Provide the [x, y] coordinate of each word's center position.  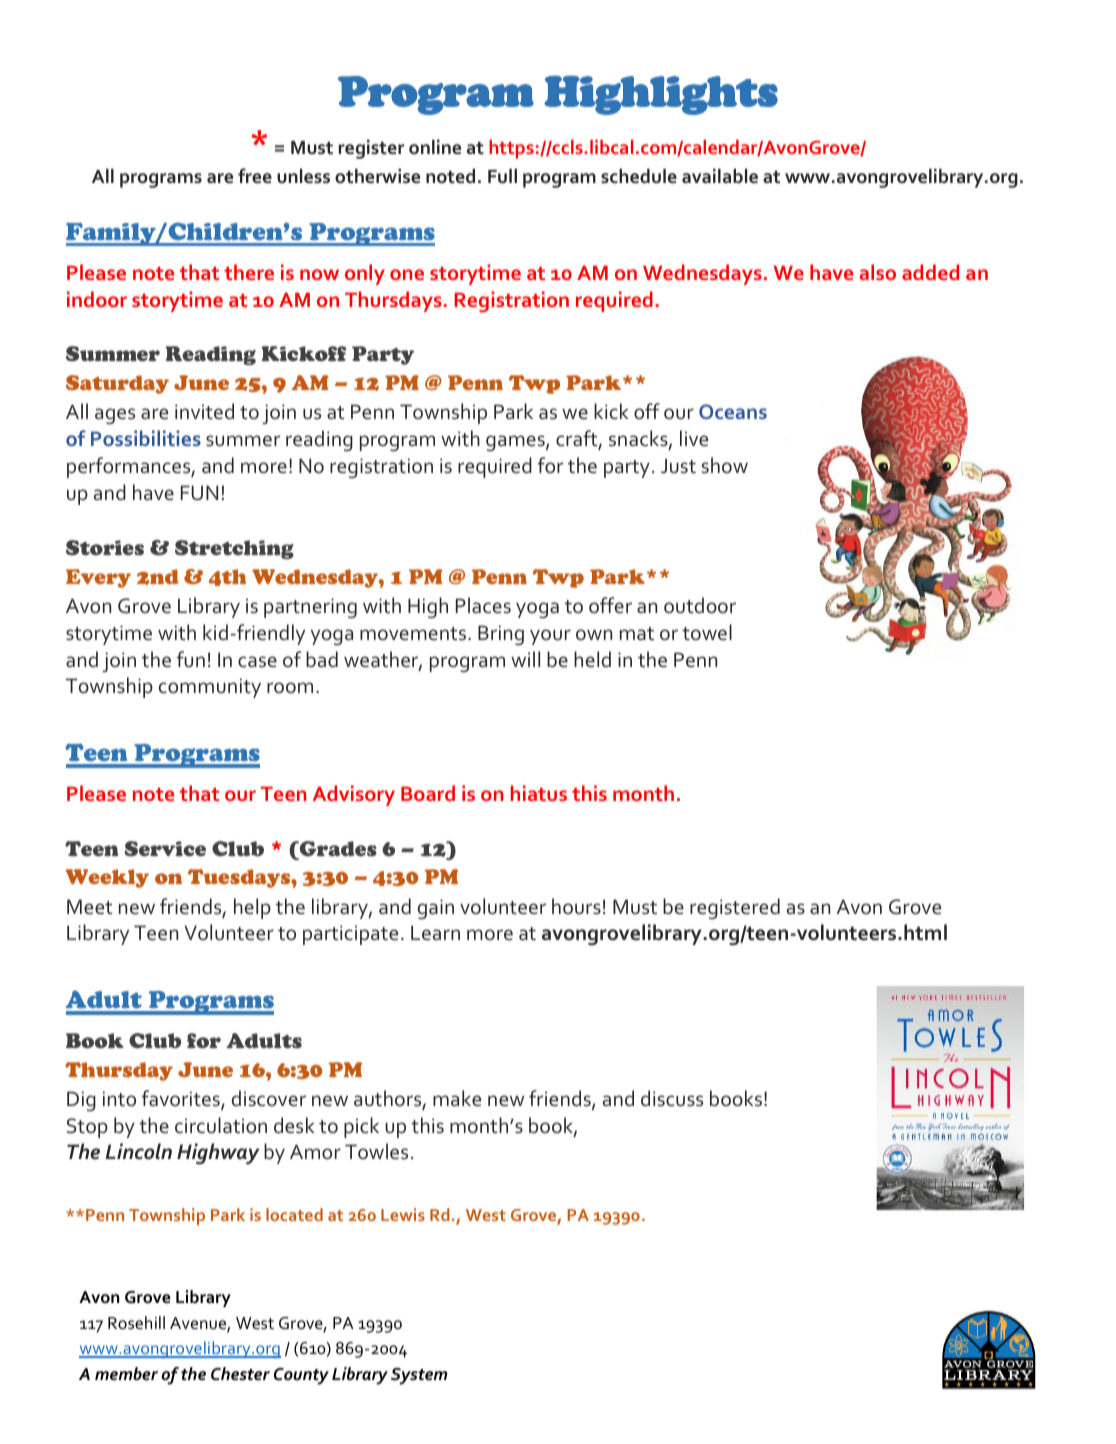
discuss [672, 1098]
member [126, 1373]
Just [678, 466]
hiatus [539, 793]
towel [707, 632]
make [457, 1098]
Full [502, 176]
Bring [501, 635]
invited [204, 411]
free [255, 176]
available [720, 176]
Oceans [733, 411]
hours [576, 906]
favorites [182, 1099]
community [210, 688]
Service [165, 849]
